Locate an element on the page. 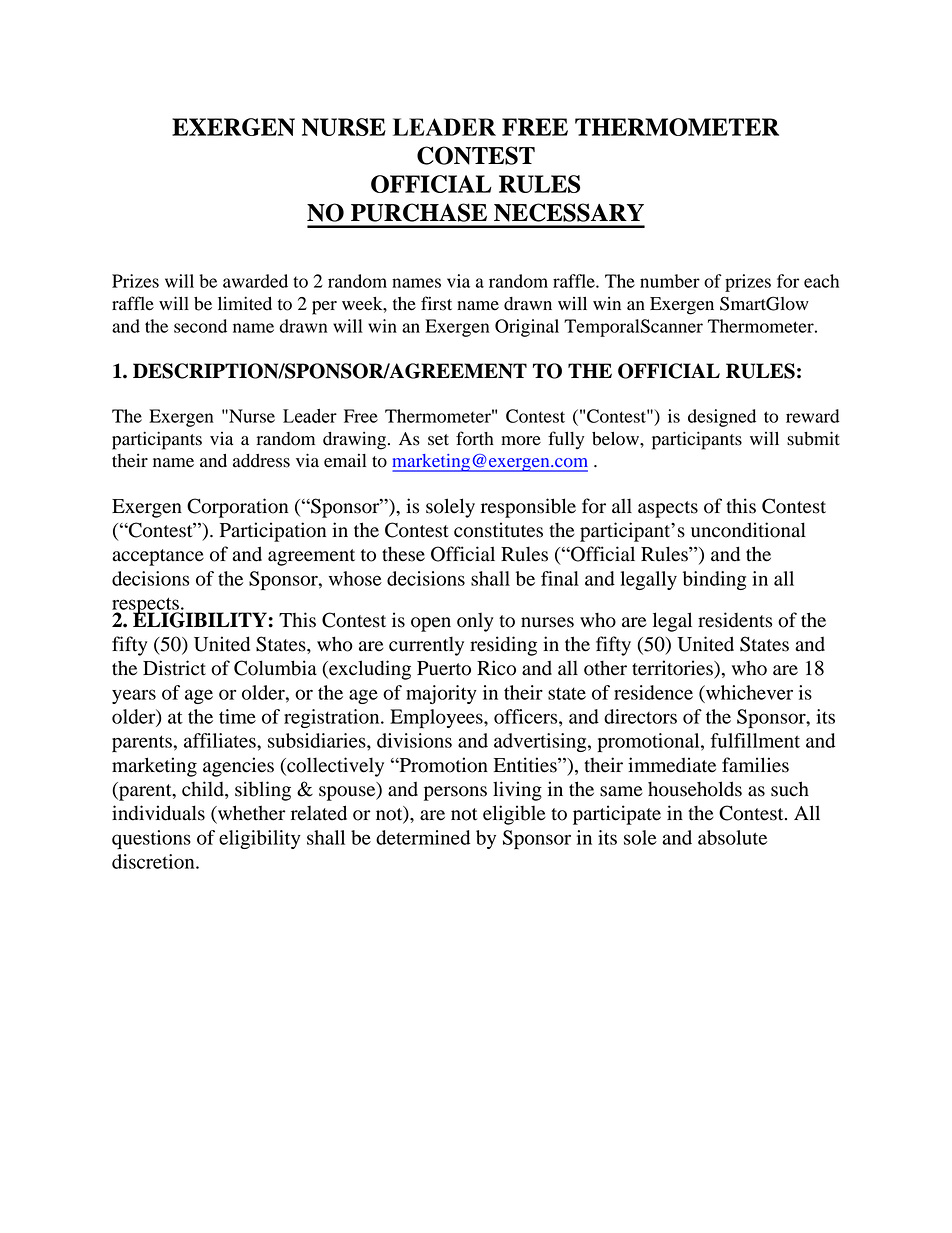 This page has width=952, height=1233. number is located at coordinates (670, 281).
